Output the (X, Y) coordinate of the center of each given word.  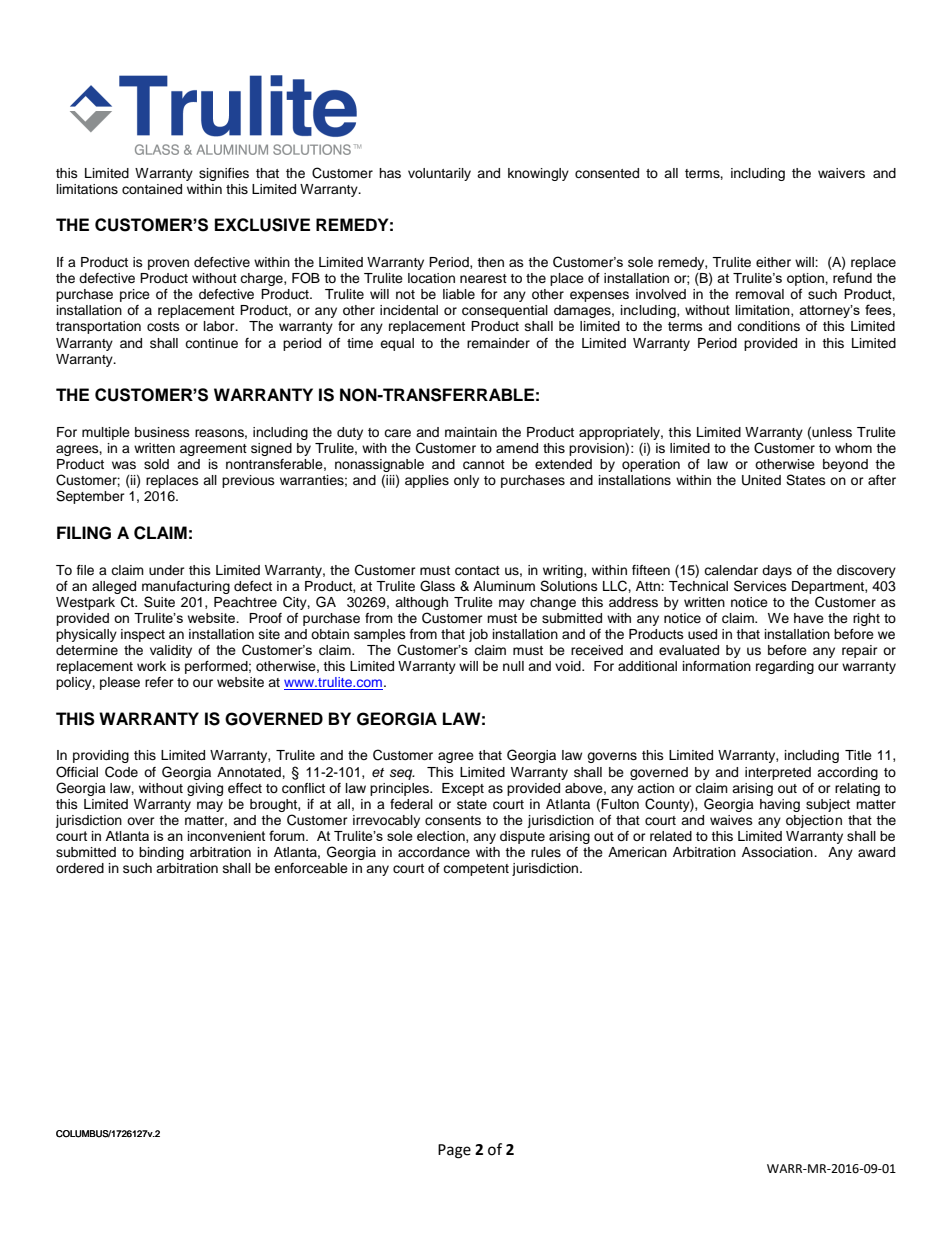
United (761, 480)
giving (205, 789)
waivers (841, 173)
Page (454, 1151)
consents (453, 820)
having (780, 805)
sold (156, 464)
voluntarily (439, 174)
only (466, 481)
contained (152, 189)
